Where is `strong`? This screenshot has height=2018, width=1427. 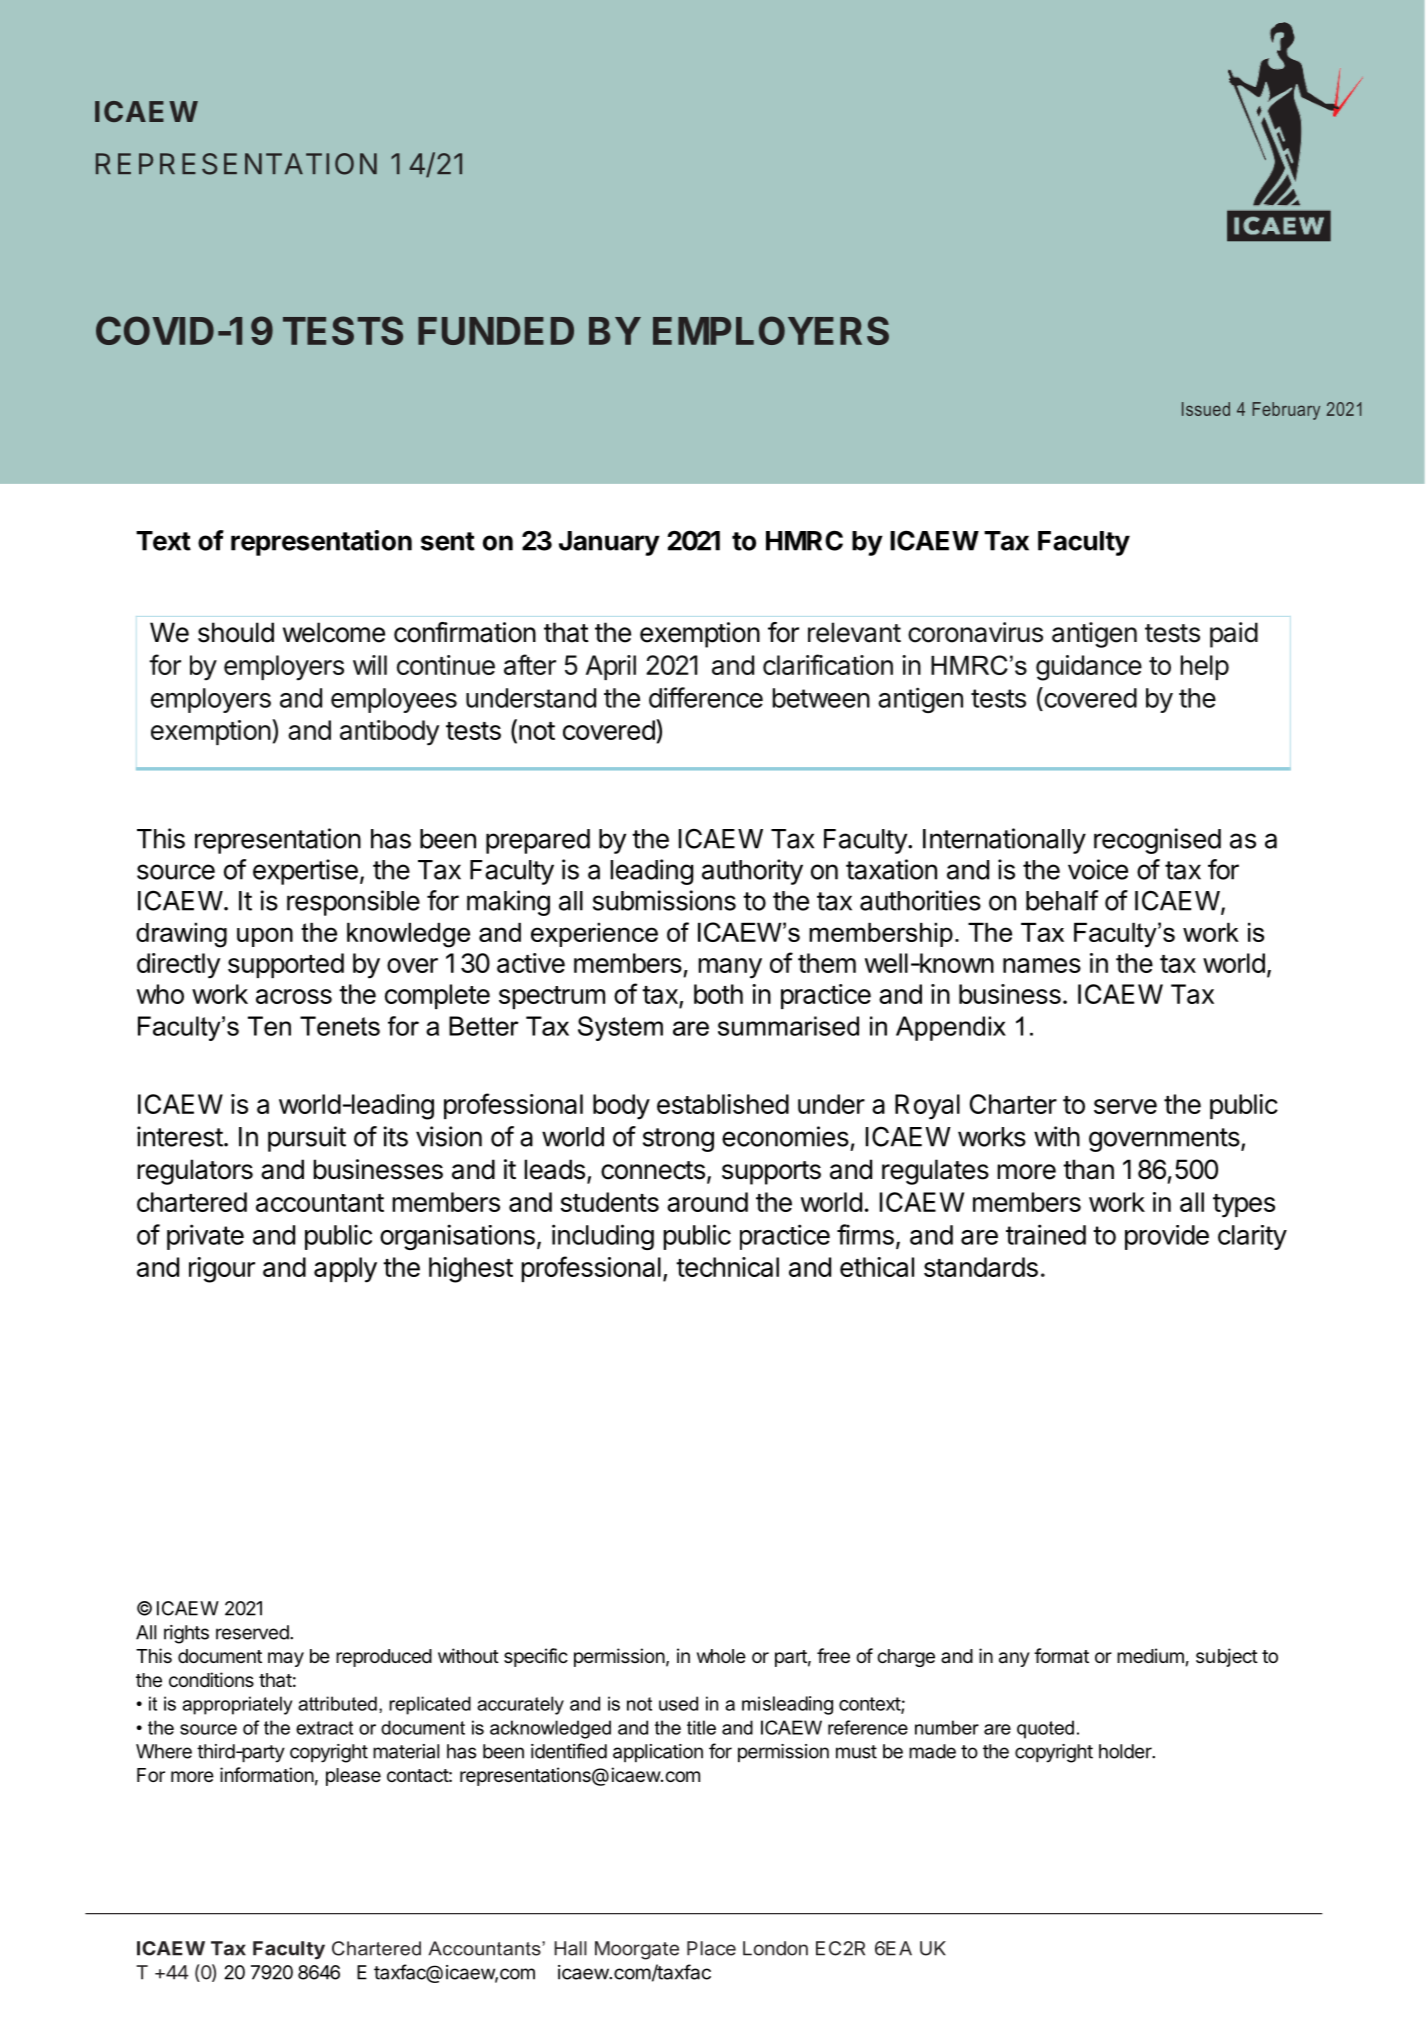
strong is located at coordinates (678, 1140).
